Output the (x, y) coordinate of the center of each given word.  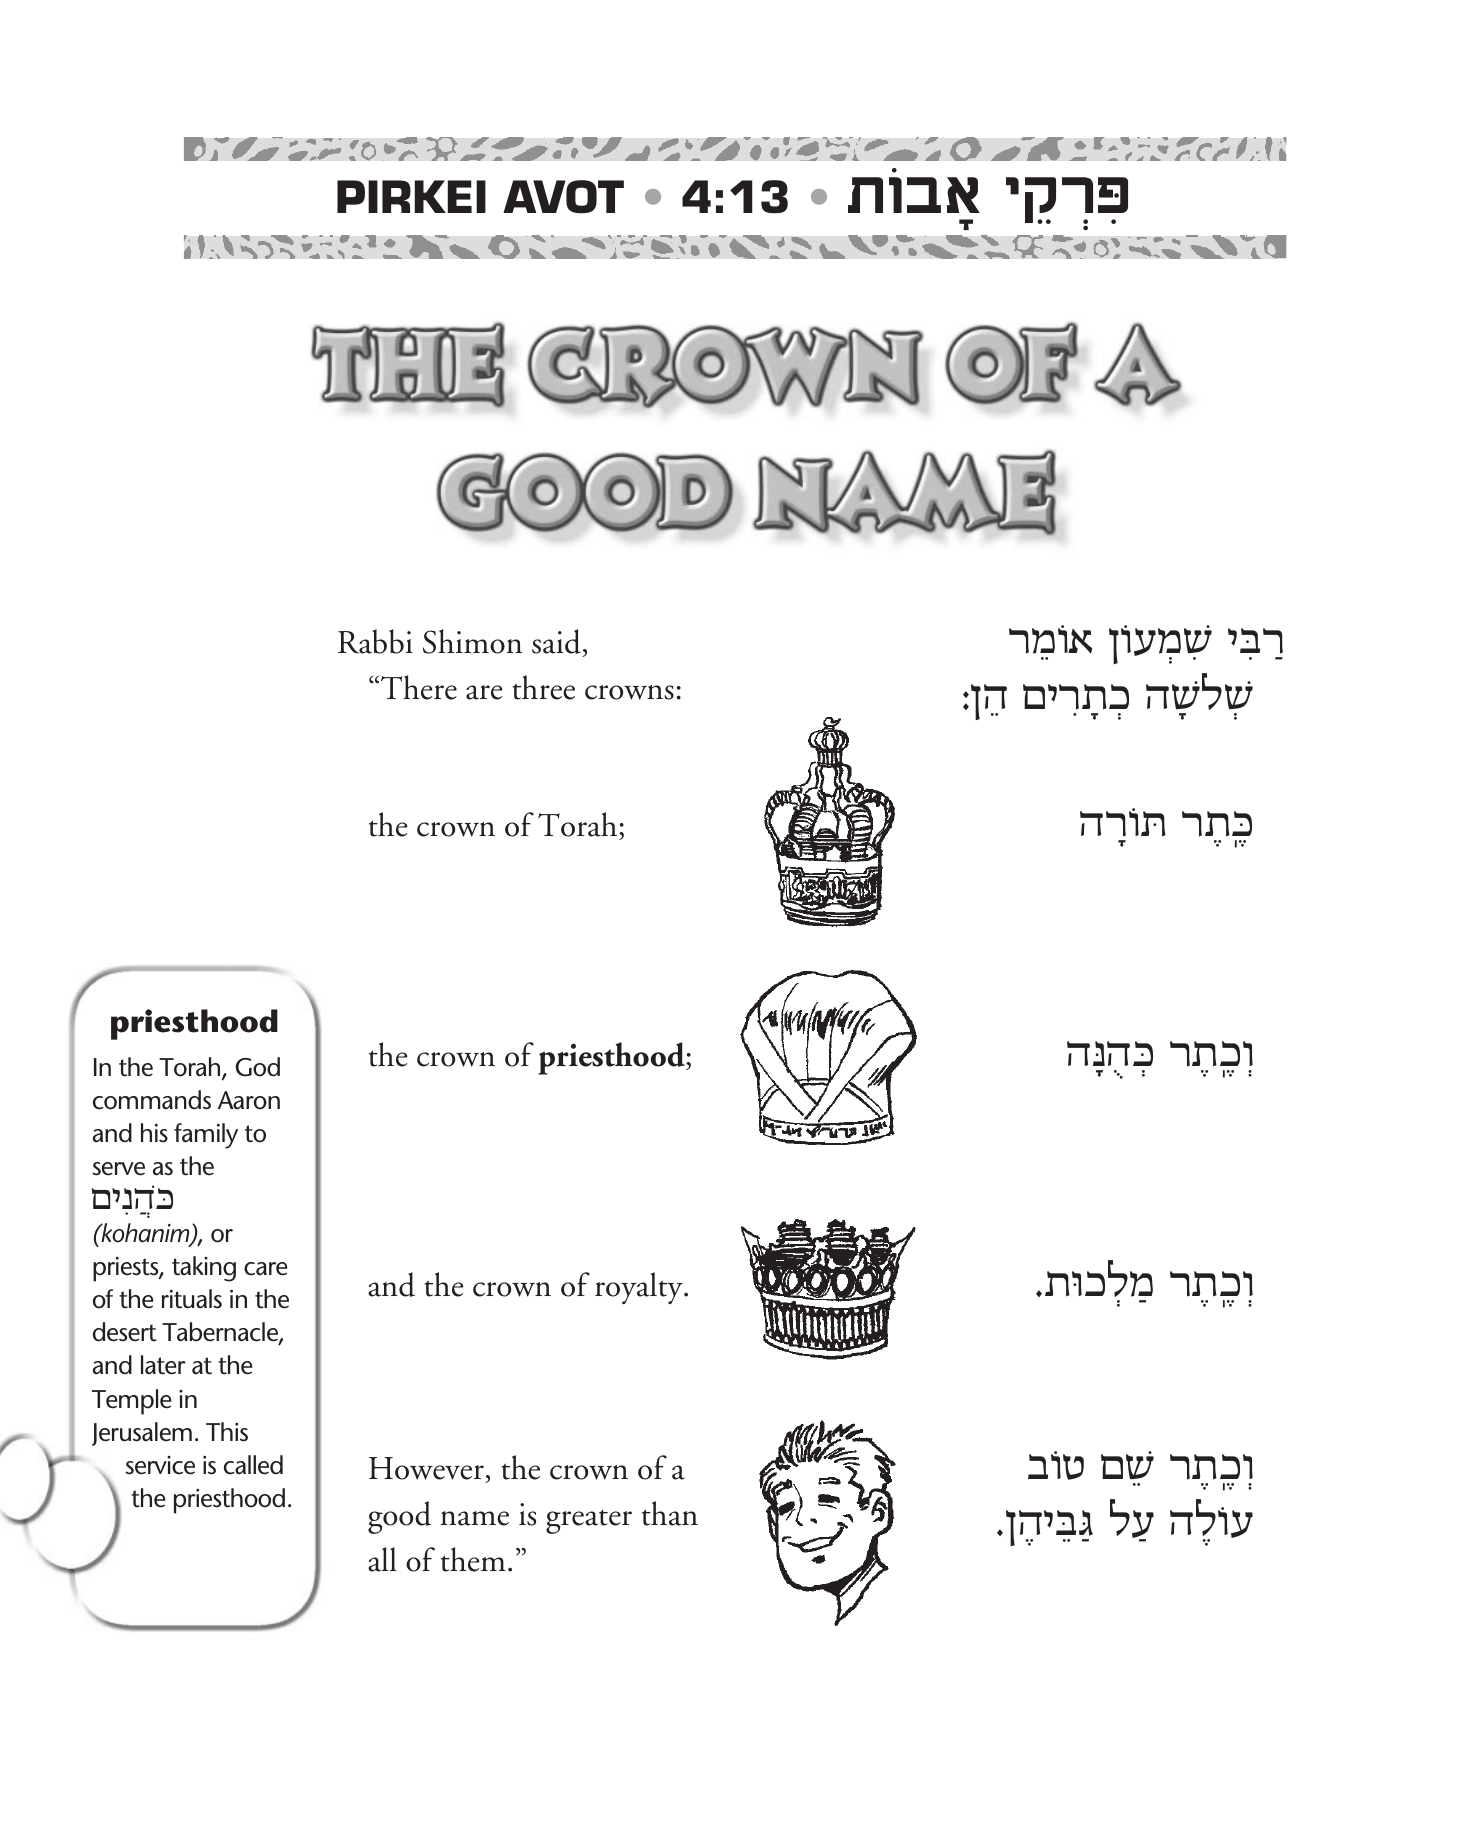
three (543, 687)
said (556, 641)
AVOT (563, 197)
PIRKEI (411, 196)
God (257, 1067)
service (160, 1465)
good (399, 1517)
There (419, 687)
